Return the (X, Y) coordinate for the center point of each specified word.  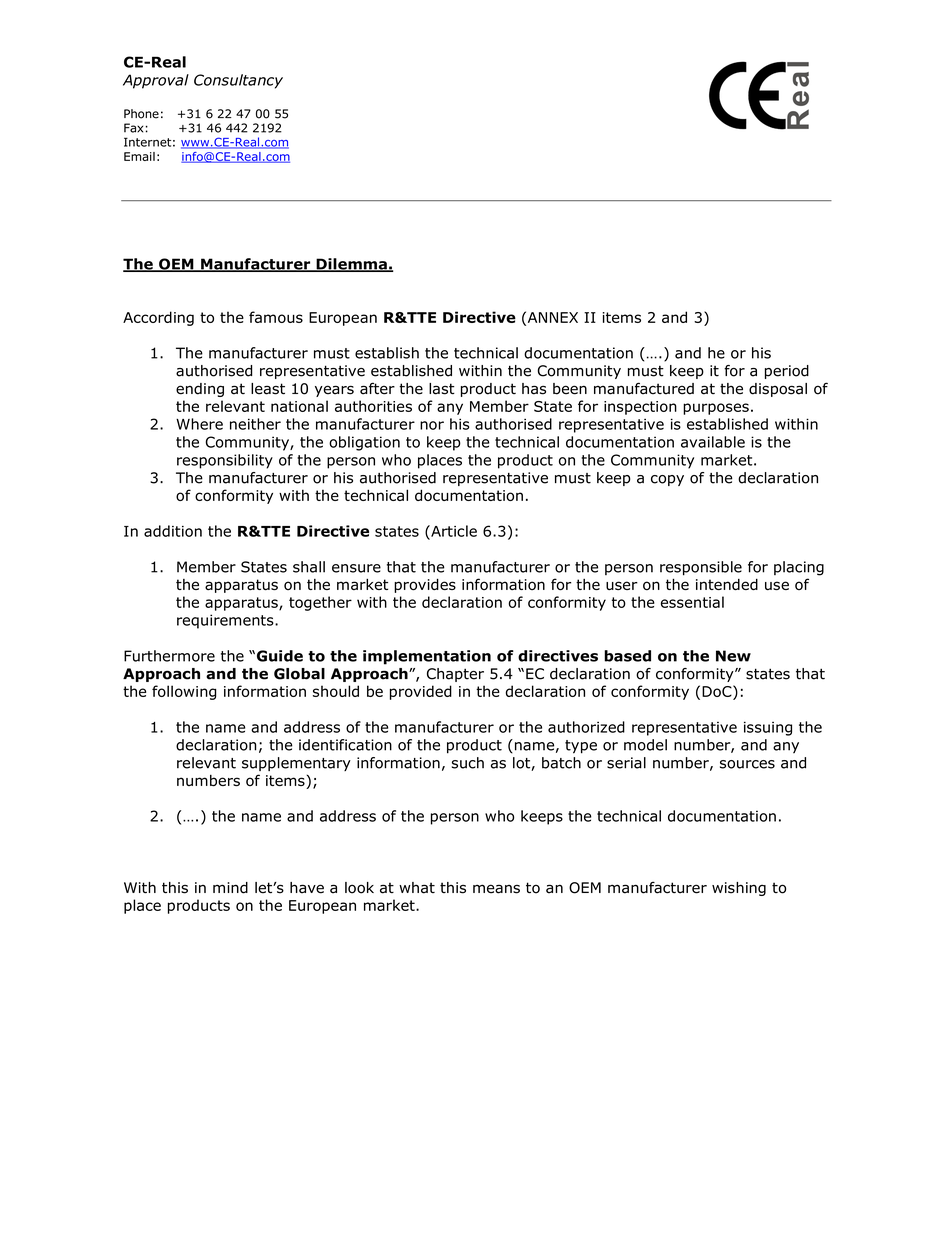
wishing (739, 889)
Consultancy (238, 81)
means (496, 889)
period (787, 372)
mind (230, 888)
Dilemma (351, 265)
